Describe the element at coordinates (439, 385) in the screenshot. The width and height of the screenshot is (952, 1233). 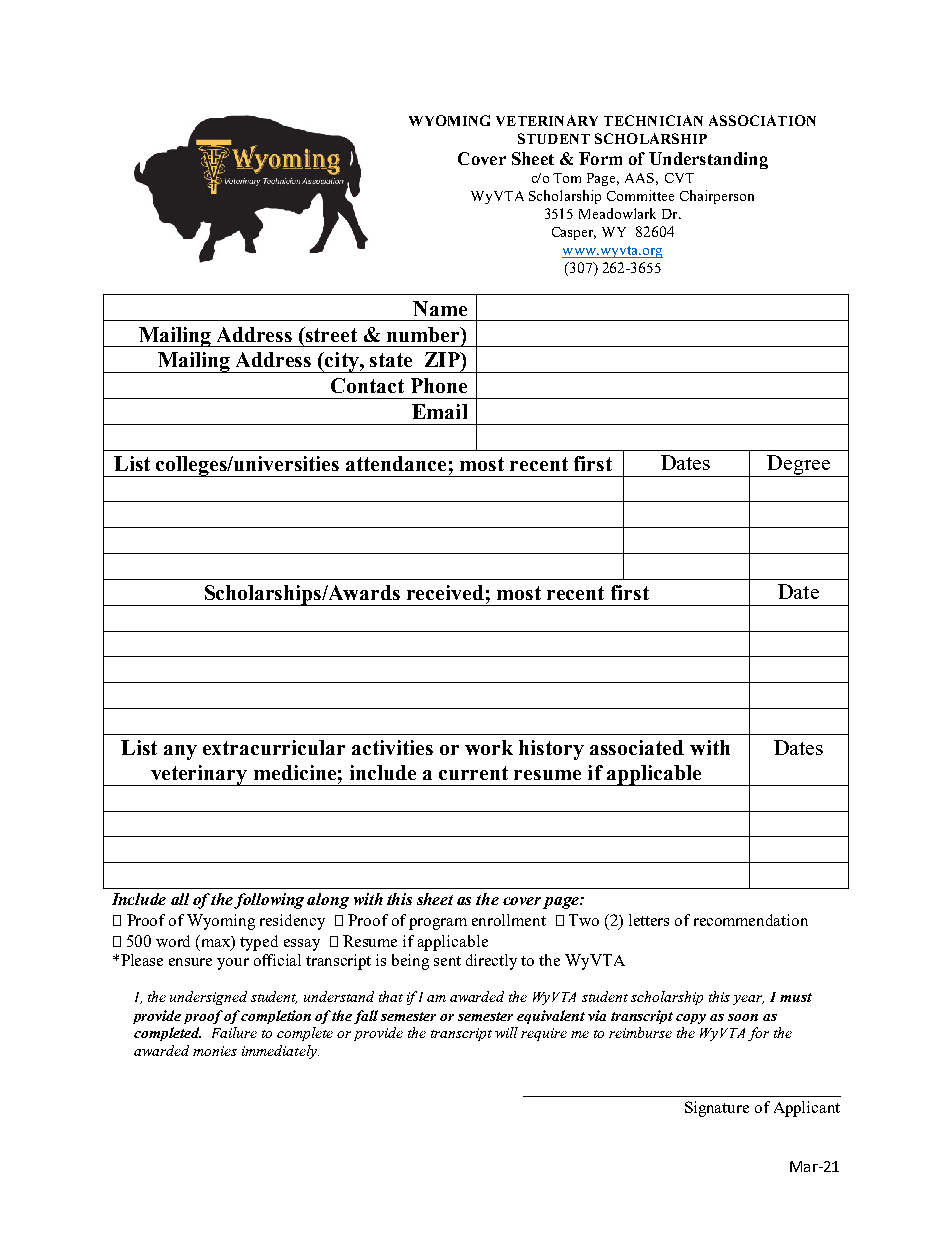
I see `Phone` at that location.
